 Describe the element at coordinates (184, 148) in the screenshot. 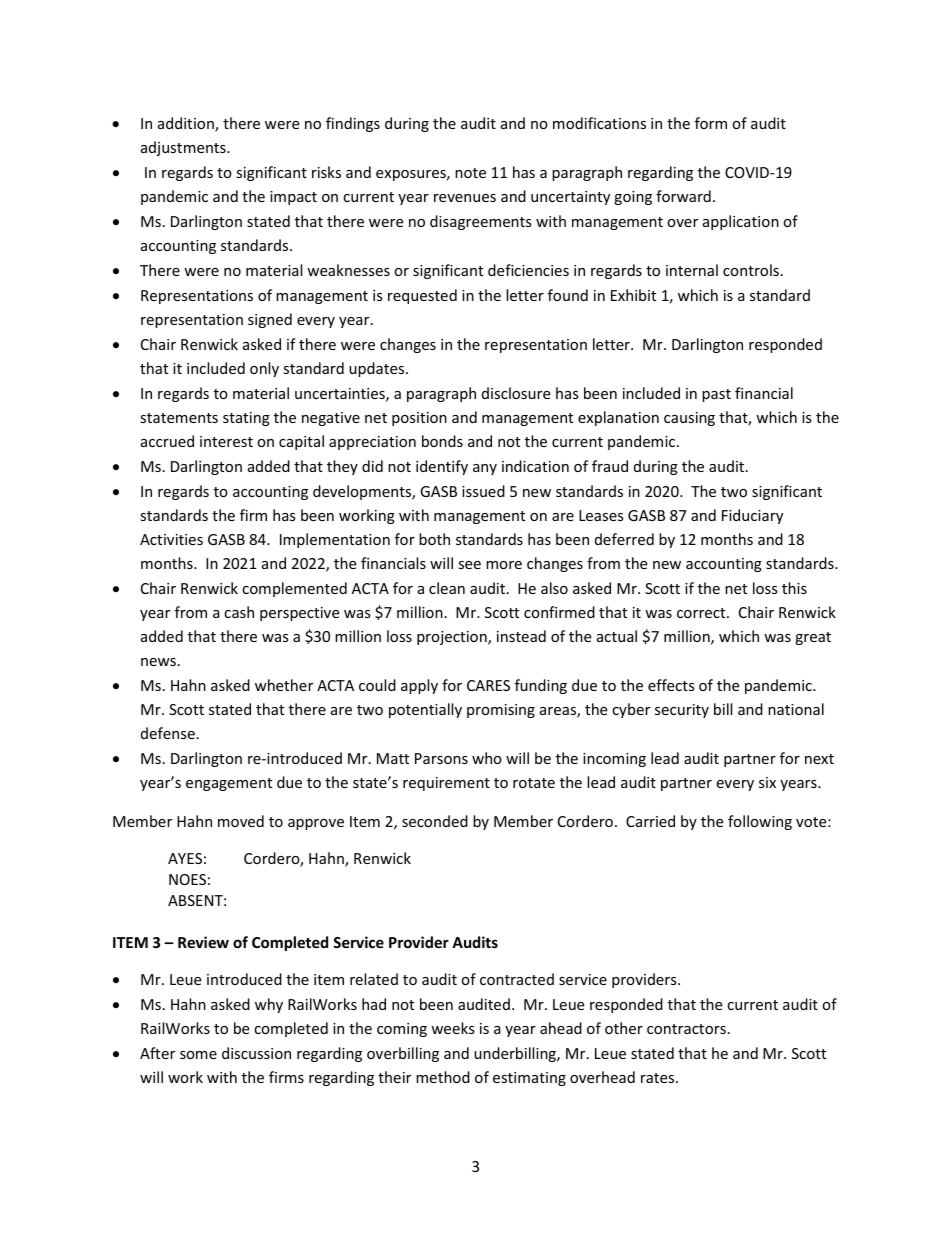

I see `adjustments` at that location.
